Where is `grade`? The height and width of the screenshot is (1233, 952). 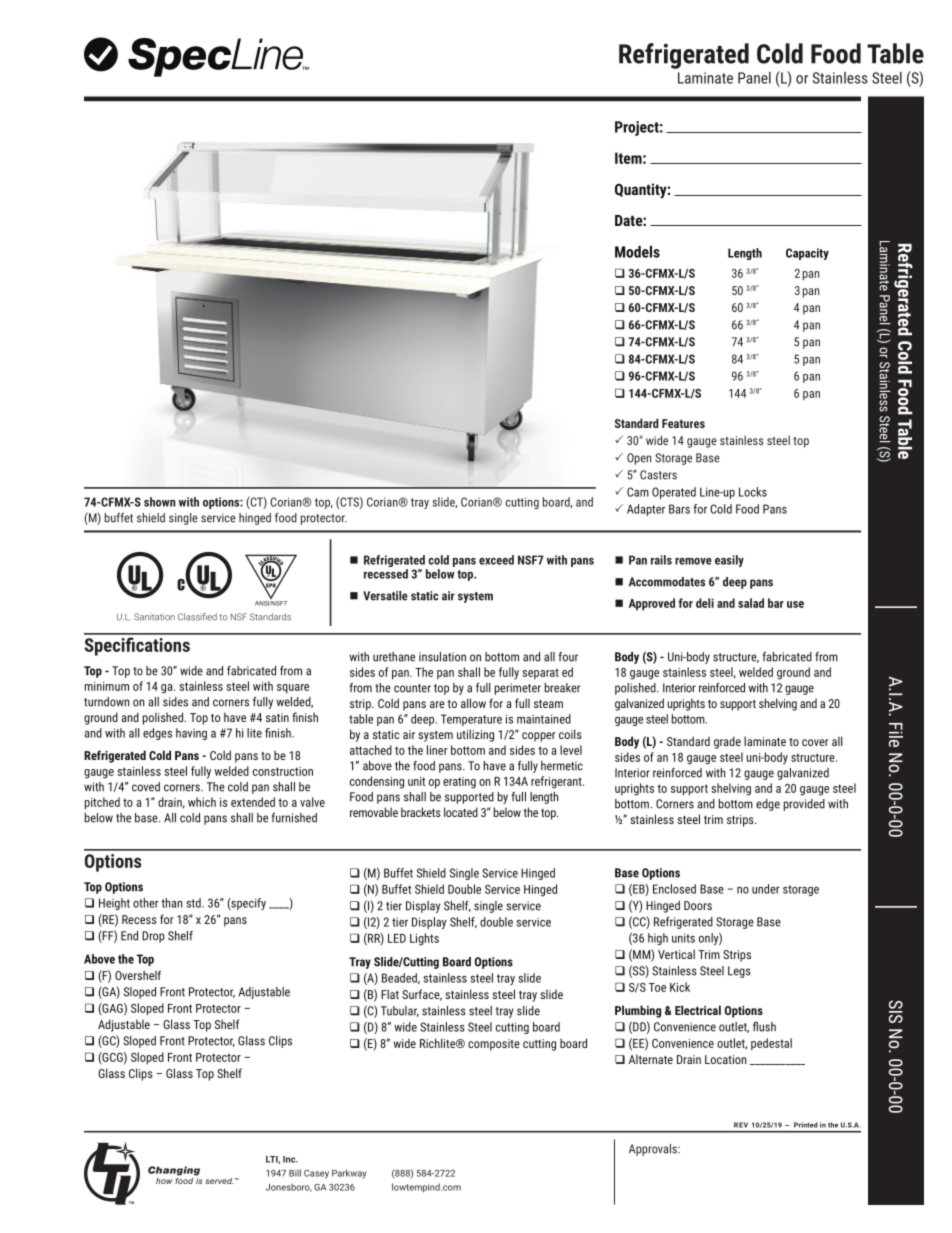
grade is located at coordinates (727, 742).
